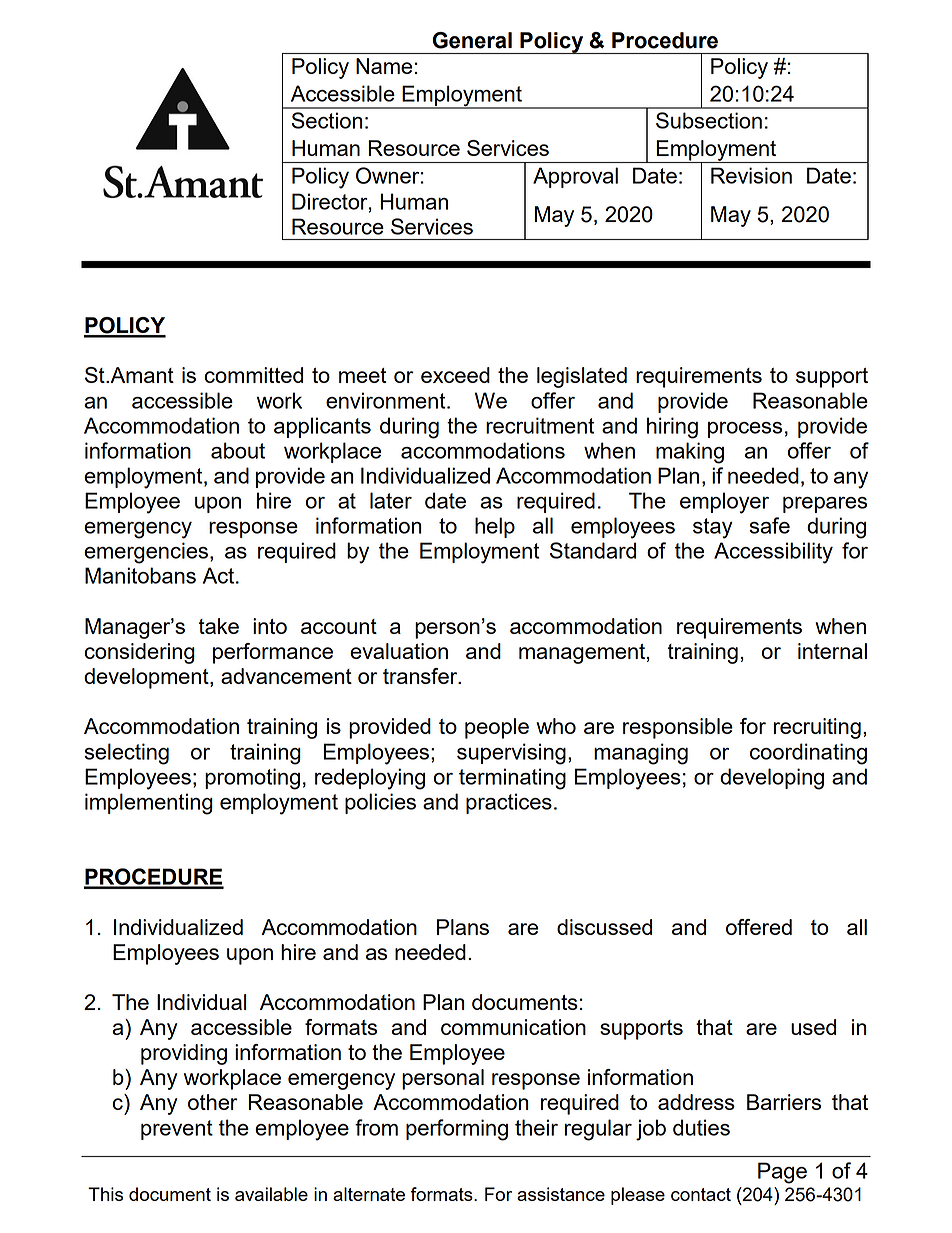 Image resolution: width=952 pixels, height=1233 pixels. What do you see at coordinates (177, 1130) in the screenshot?
I see `prevent` at bounding box center [177, 1130].
